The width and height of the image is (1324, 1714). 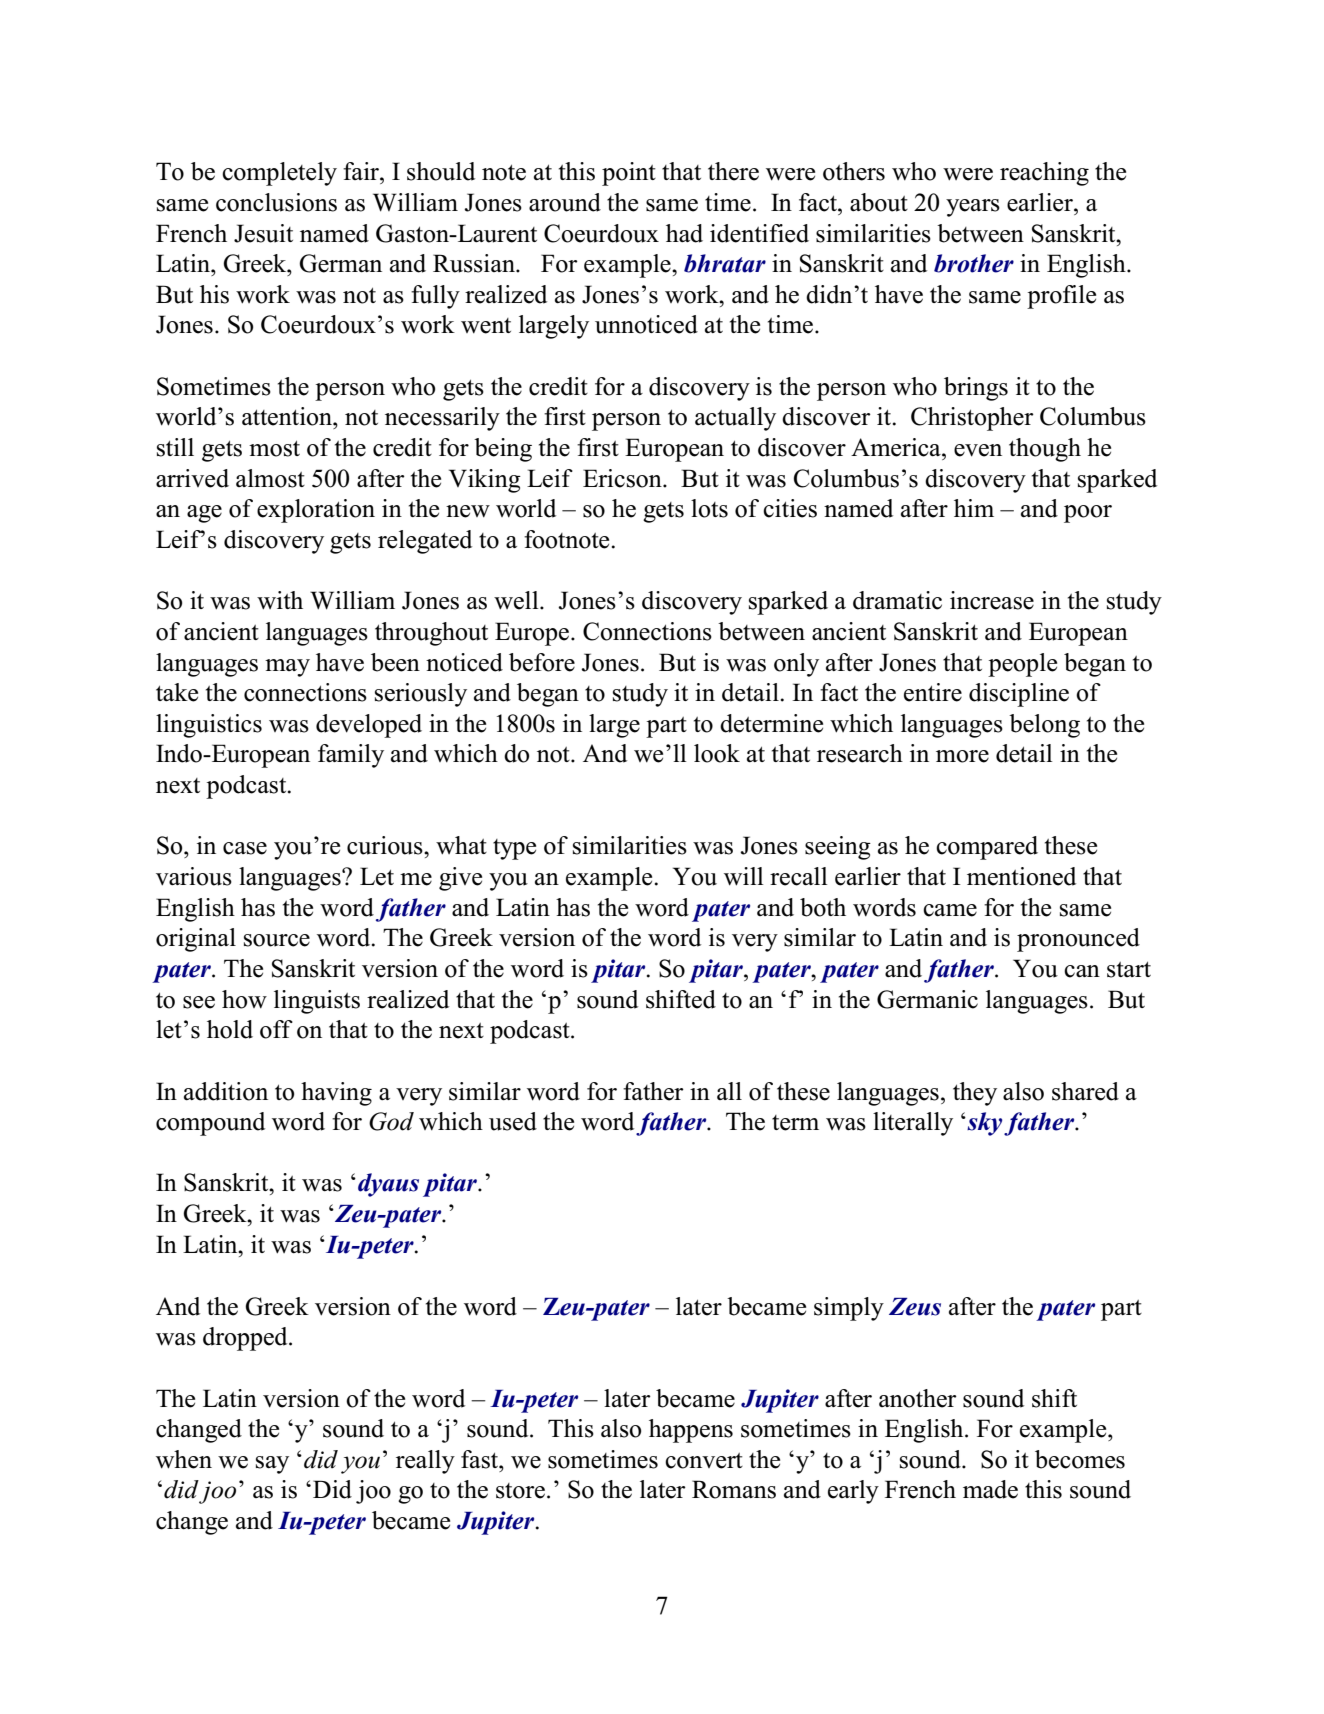 I want to click on used, so click(x=513, y=1121).
